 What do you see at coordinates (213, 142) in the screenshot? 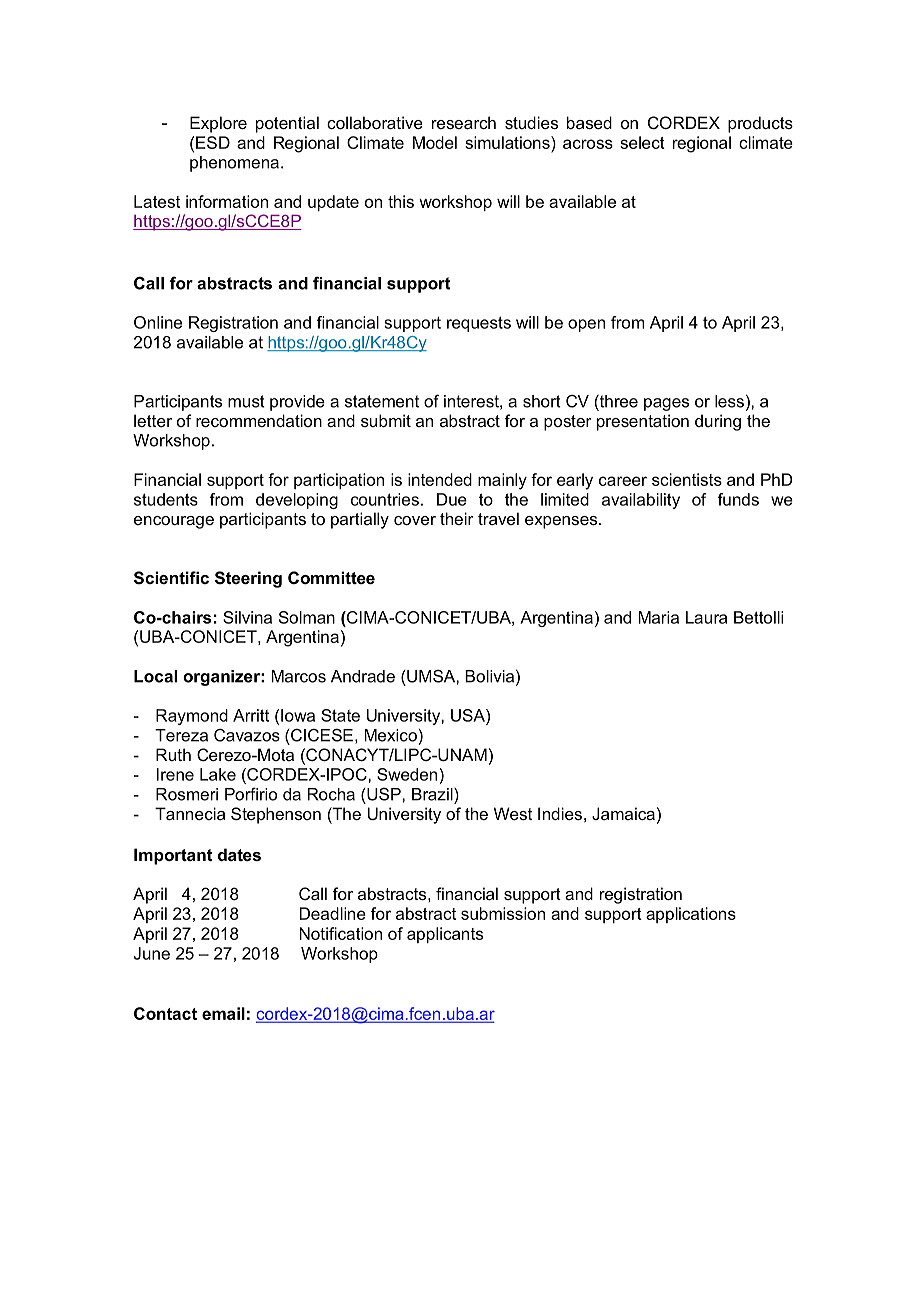
I see `ESD` at bounding box center [213, 142].
